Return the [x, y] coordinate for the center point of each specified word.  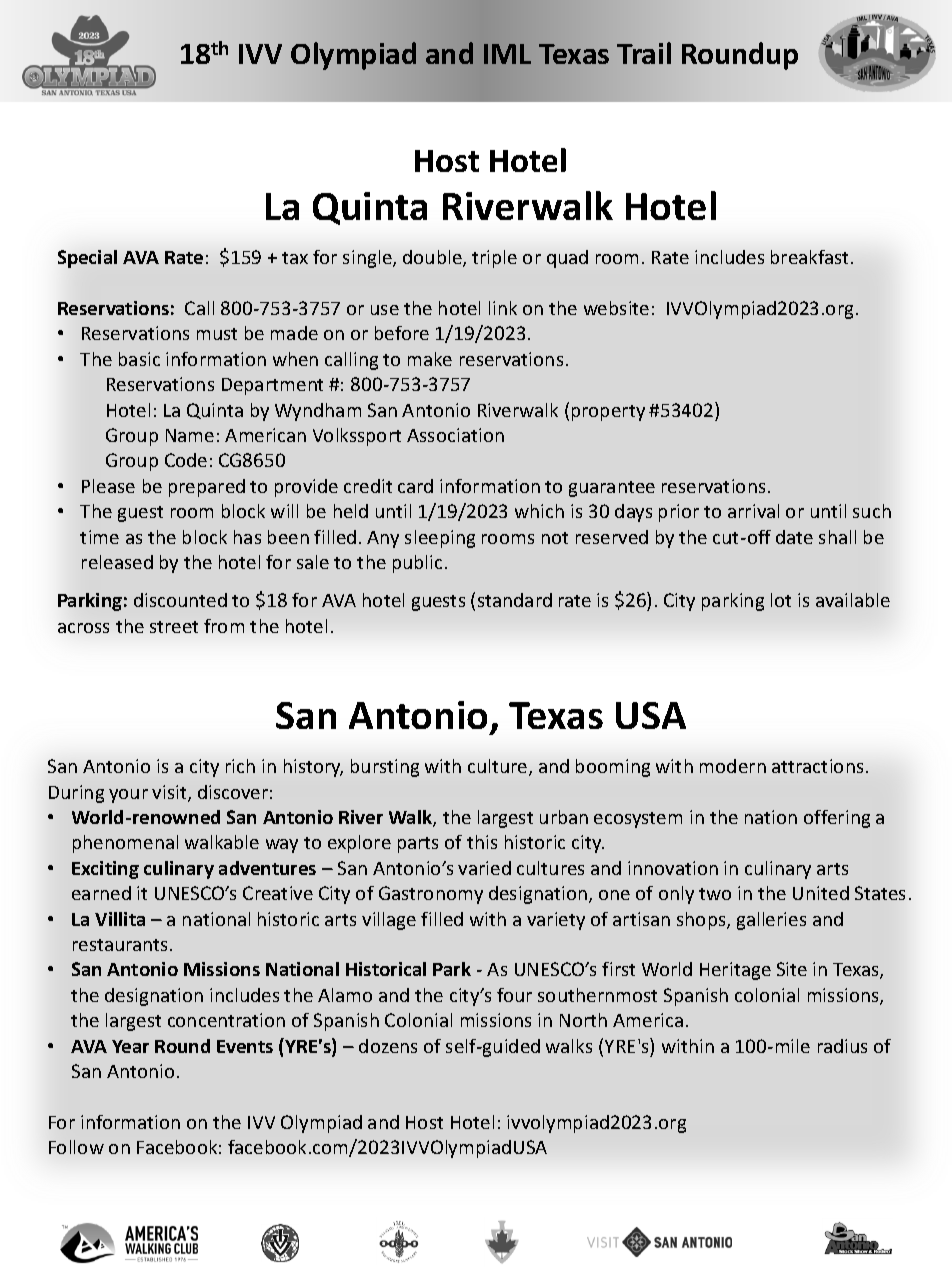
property [608, 413]
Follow [76, 1147]
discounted [180, 600]
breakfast [811, 257]
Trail [644, 53]
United [821, 893]
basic [139, 359]
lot [781, 600]
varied [484, 868]
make [430, 359]
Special [87, 259]
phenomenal [125, 844]
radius [842, 1046]
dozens [388, 1046]
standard [515, 600]
